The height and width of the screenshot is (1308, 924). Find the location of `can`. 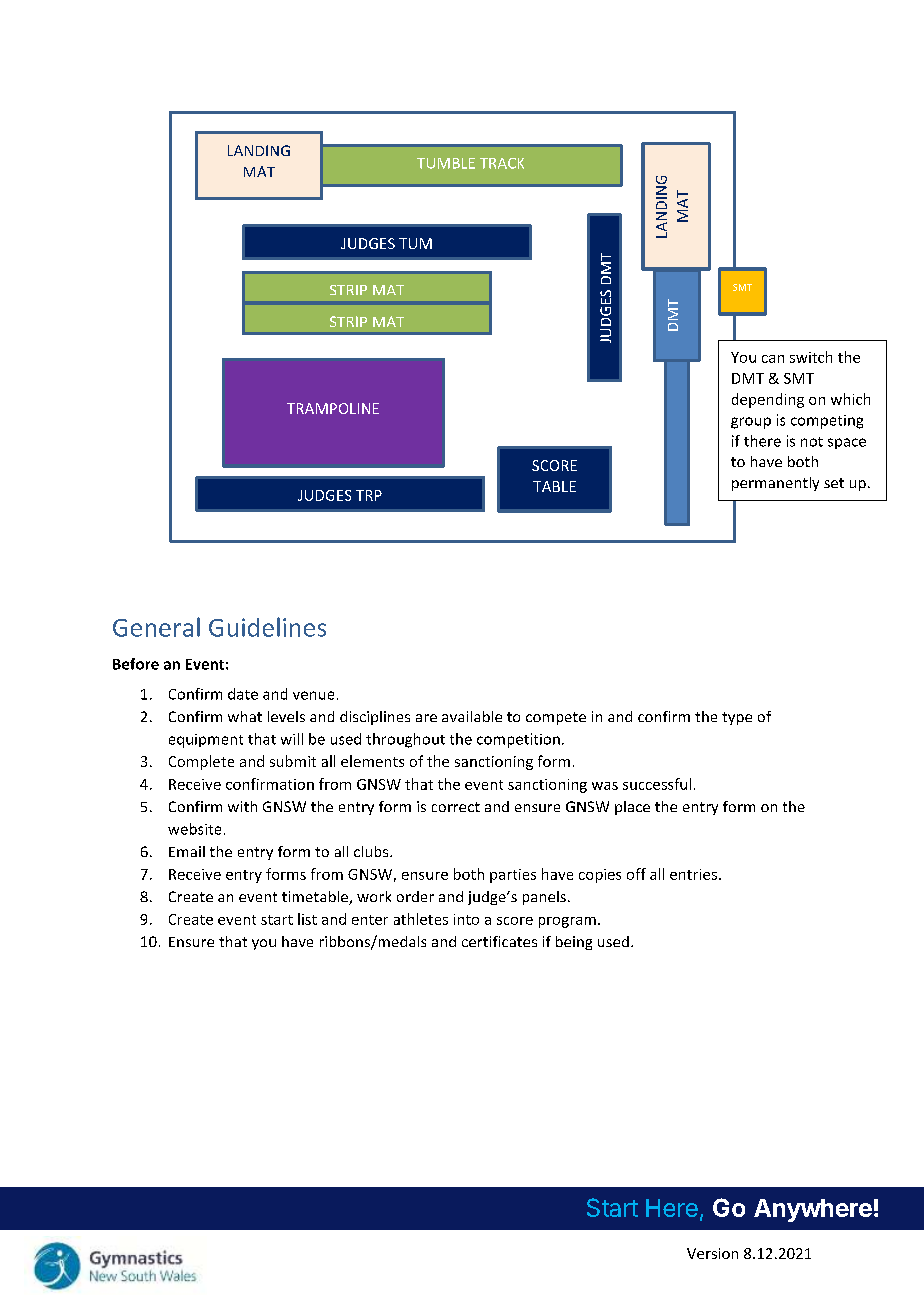

can is located at coordinates (773, 359).
